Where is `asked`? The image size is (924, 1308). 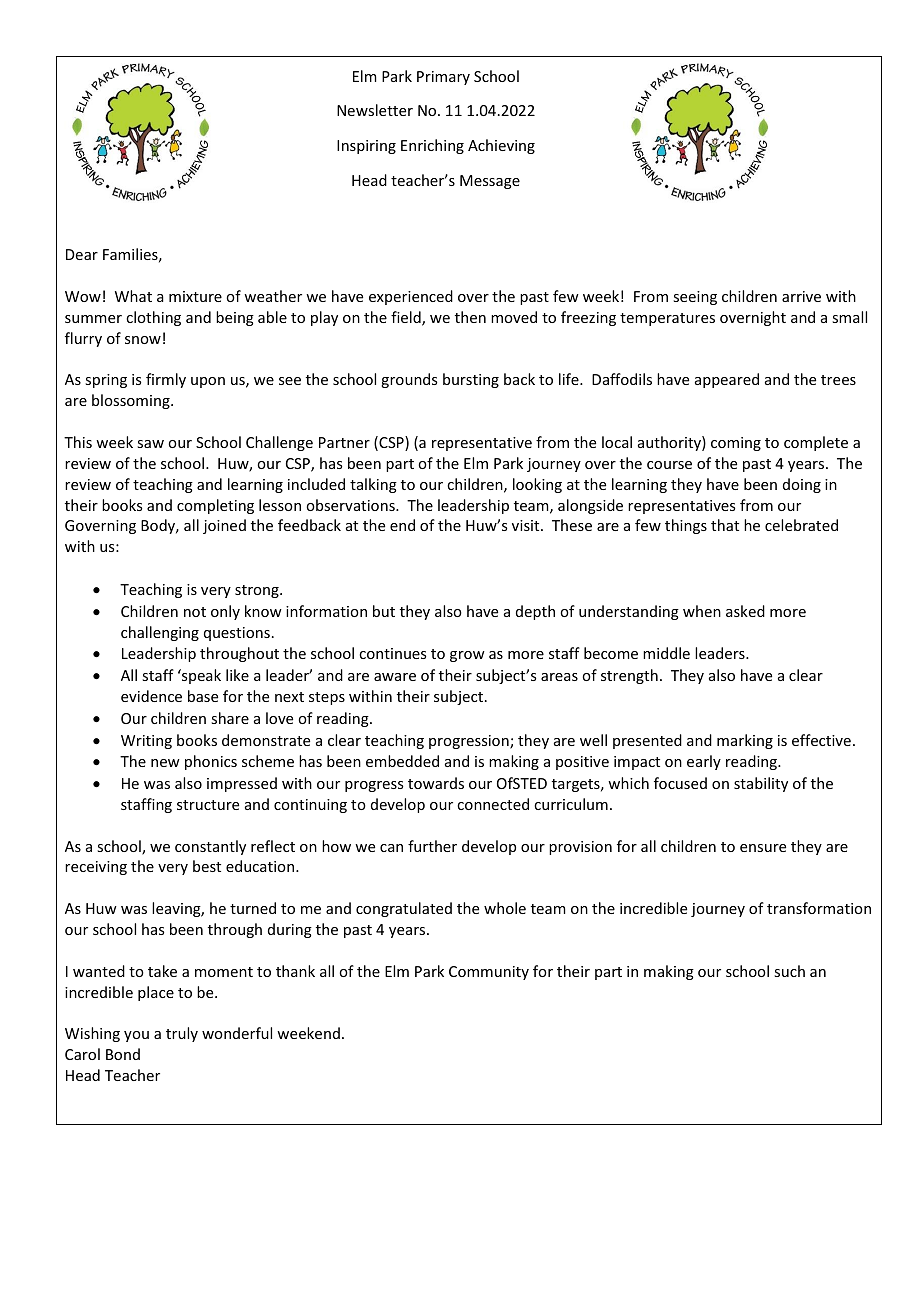
asked is located at coordinates (745, 611).
